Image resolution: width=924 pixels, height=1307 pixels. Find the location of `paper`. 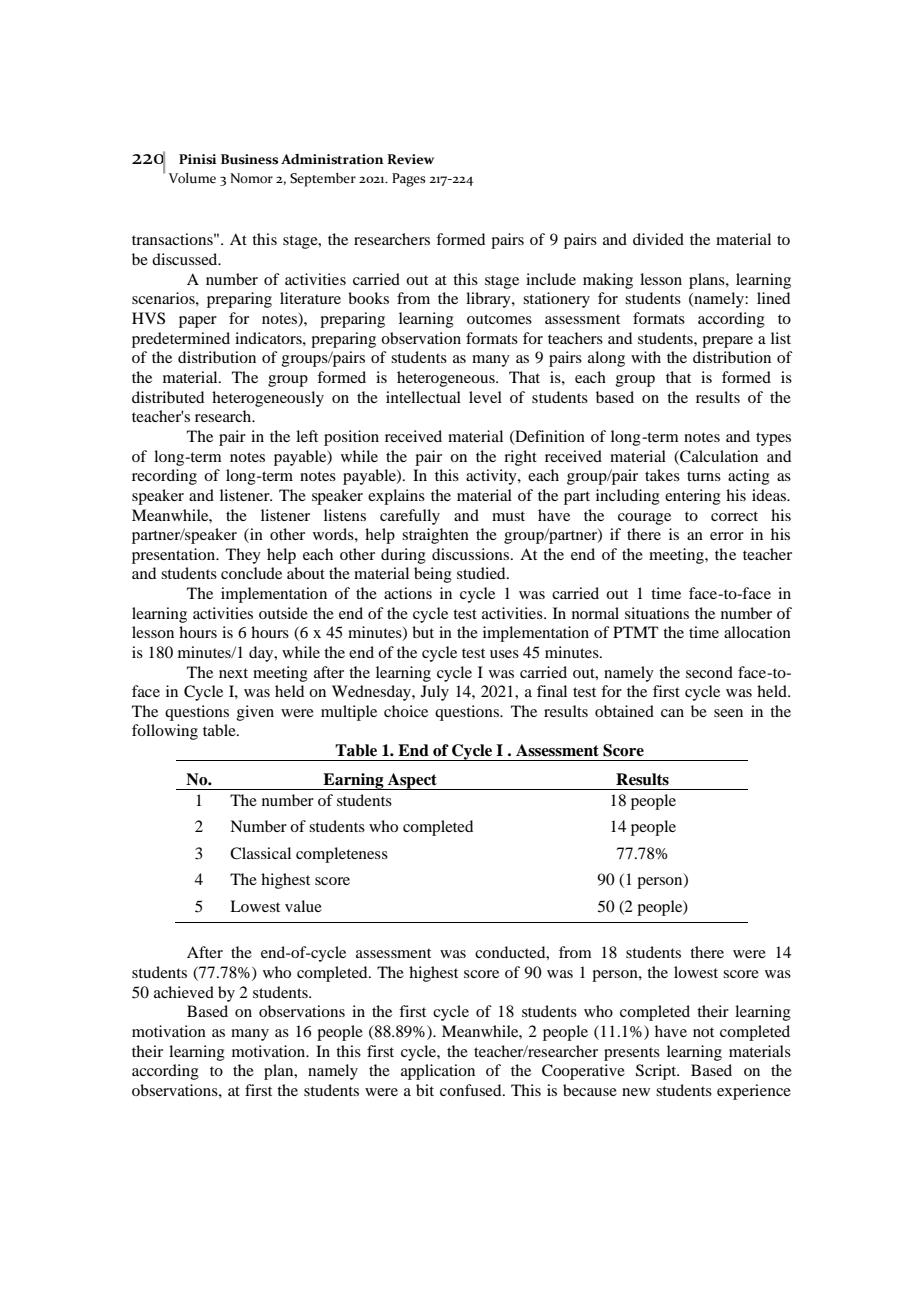

paper is located at coordinates (198, 322).
